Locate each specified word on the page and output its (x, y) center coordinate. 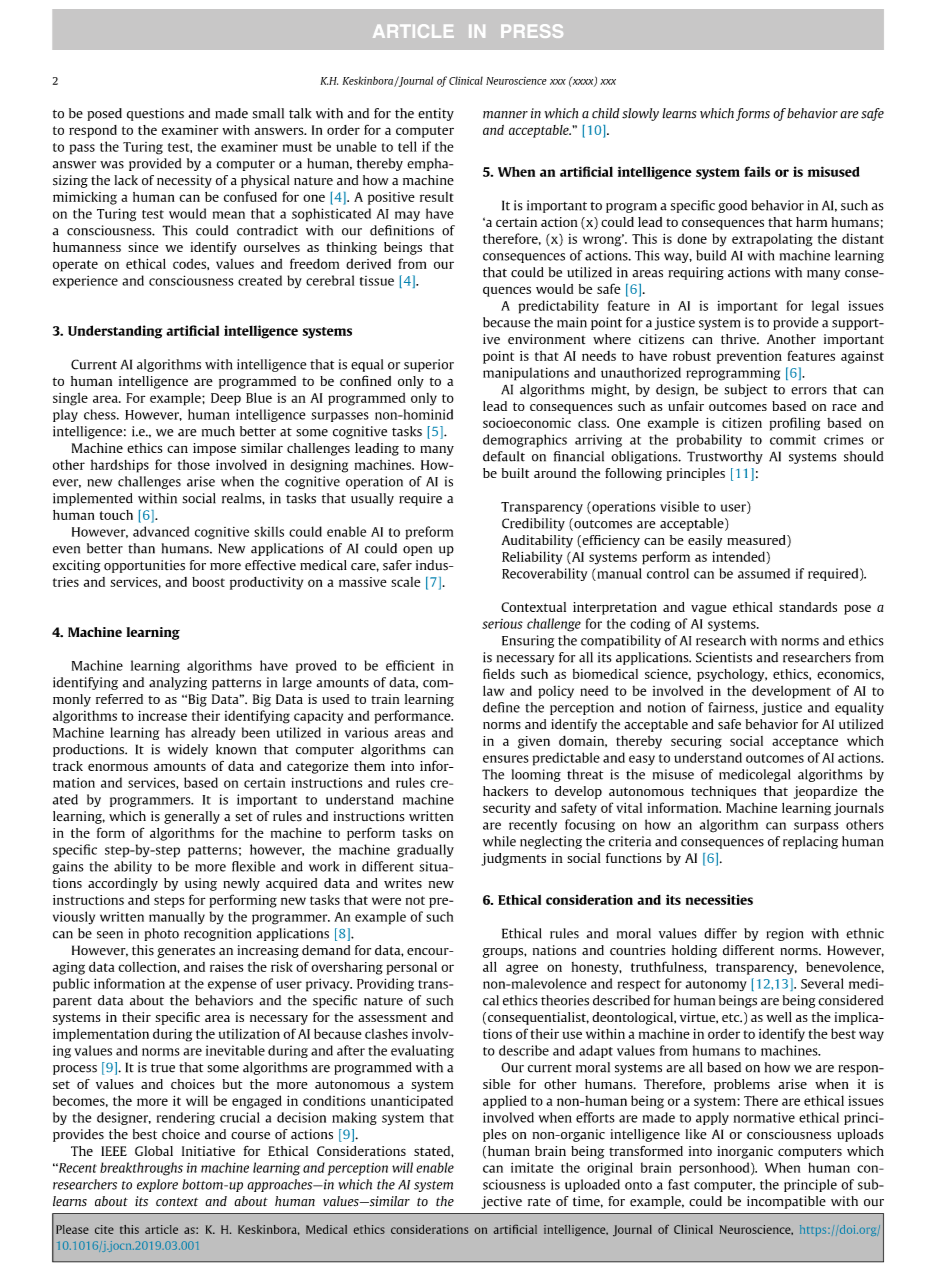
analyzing (178, 683)
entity (436, 114)
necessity (184, 181)
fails (757, 171)
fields (499, 673)
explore (157, 1185)
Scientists (724, 657)
